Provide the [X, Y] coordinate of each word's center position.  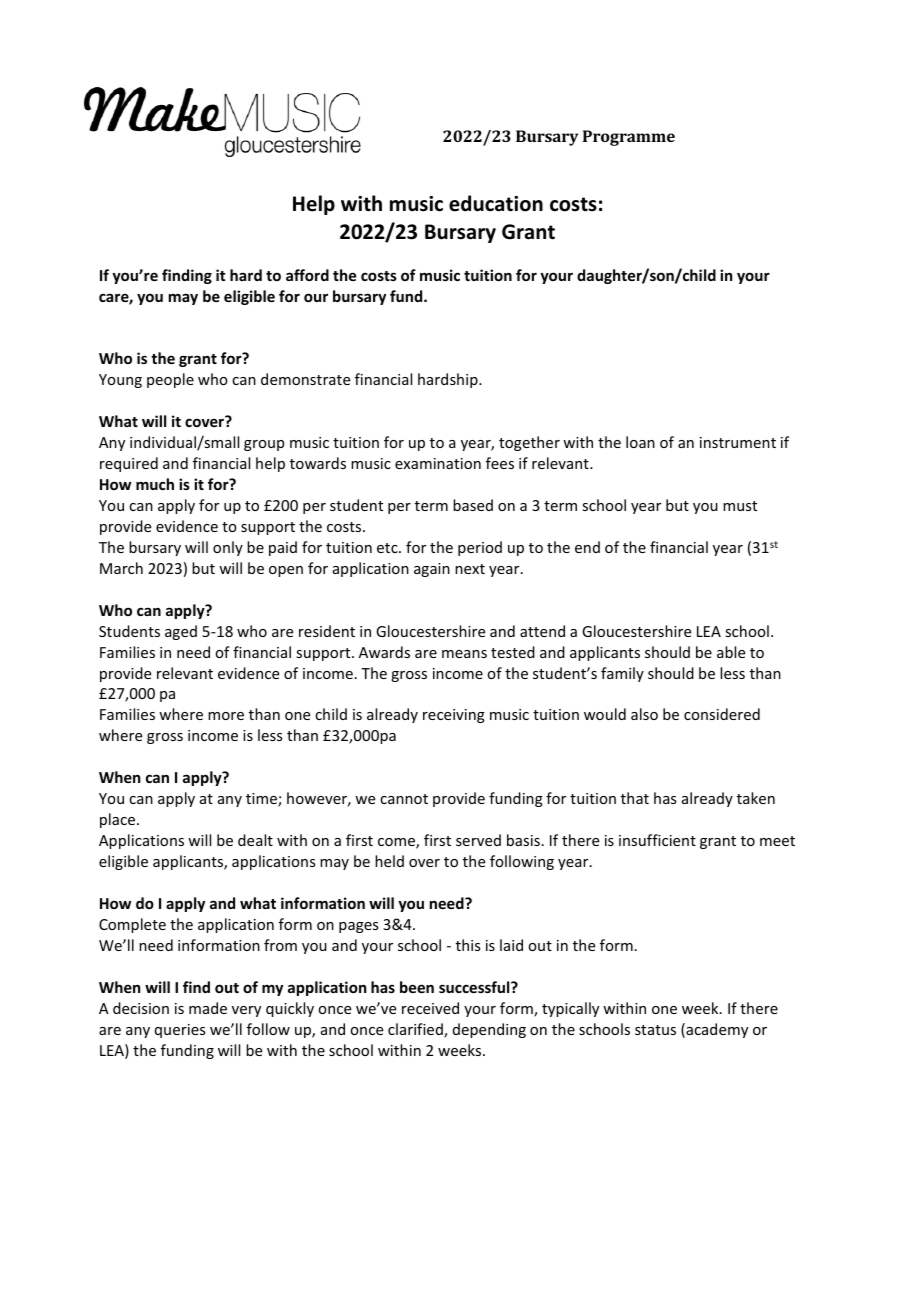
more [226, 716]
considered [722, 714]
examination [438, 463]
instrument [738, 442]
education [496, 203]
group [264, 445]
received [430, 1008]
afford [307, 275]
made [208, 1008]
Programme [629, 138]
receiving [454, 716]
